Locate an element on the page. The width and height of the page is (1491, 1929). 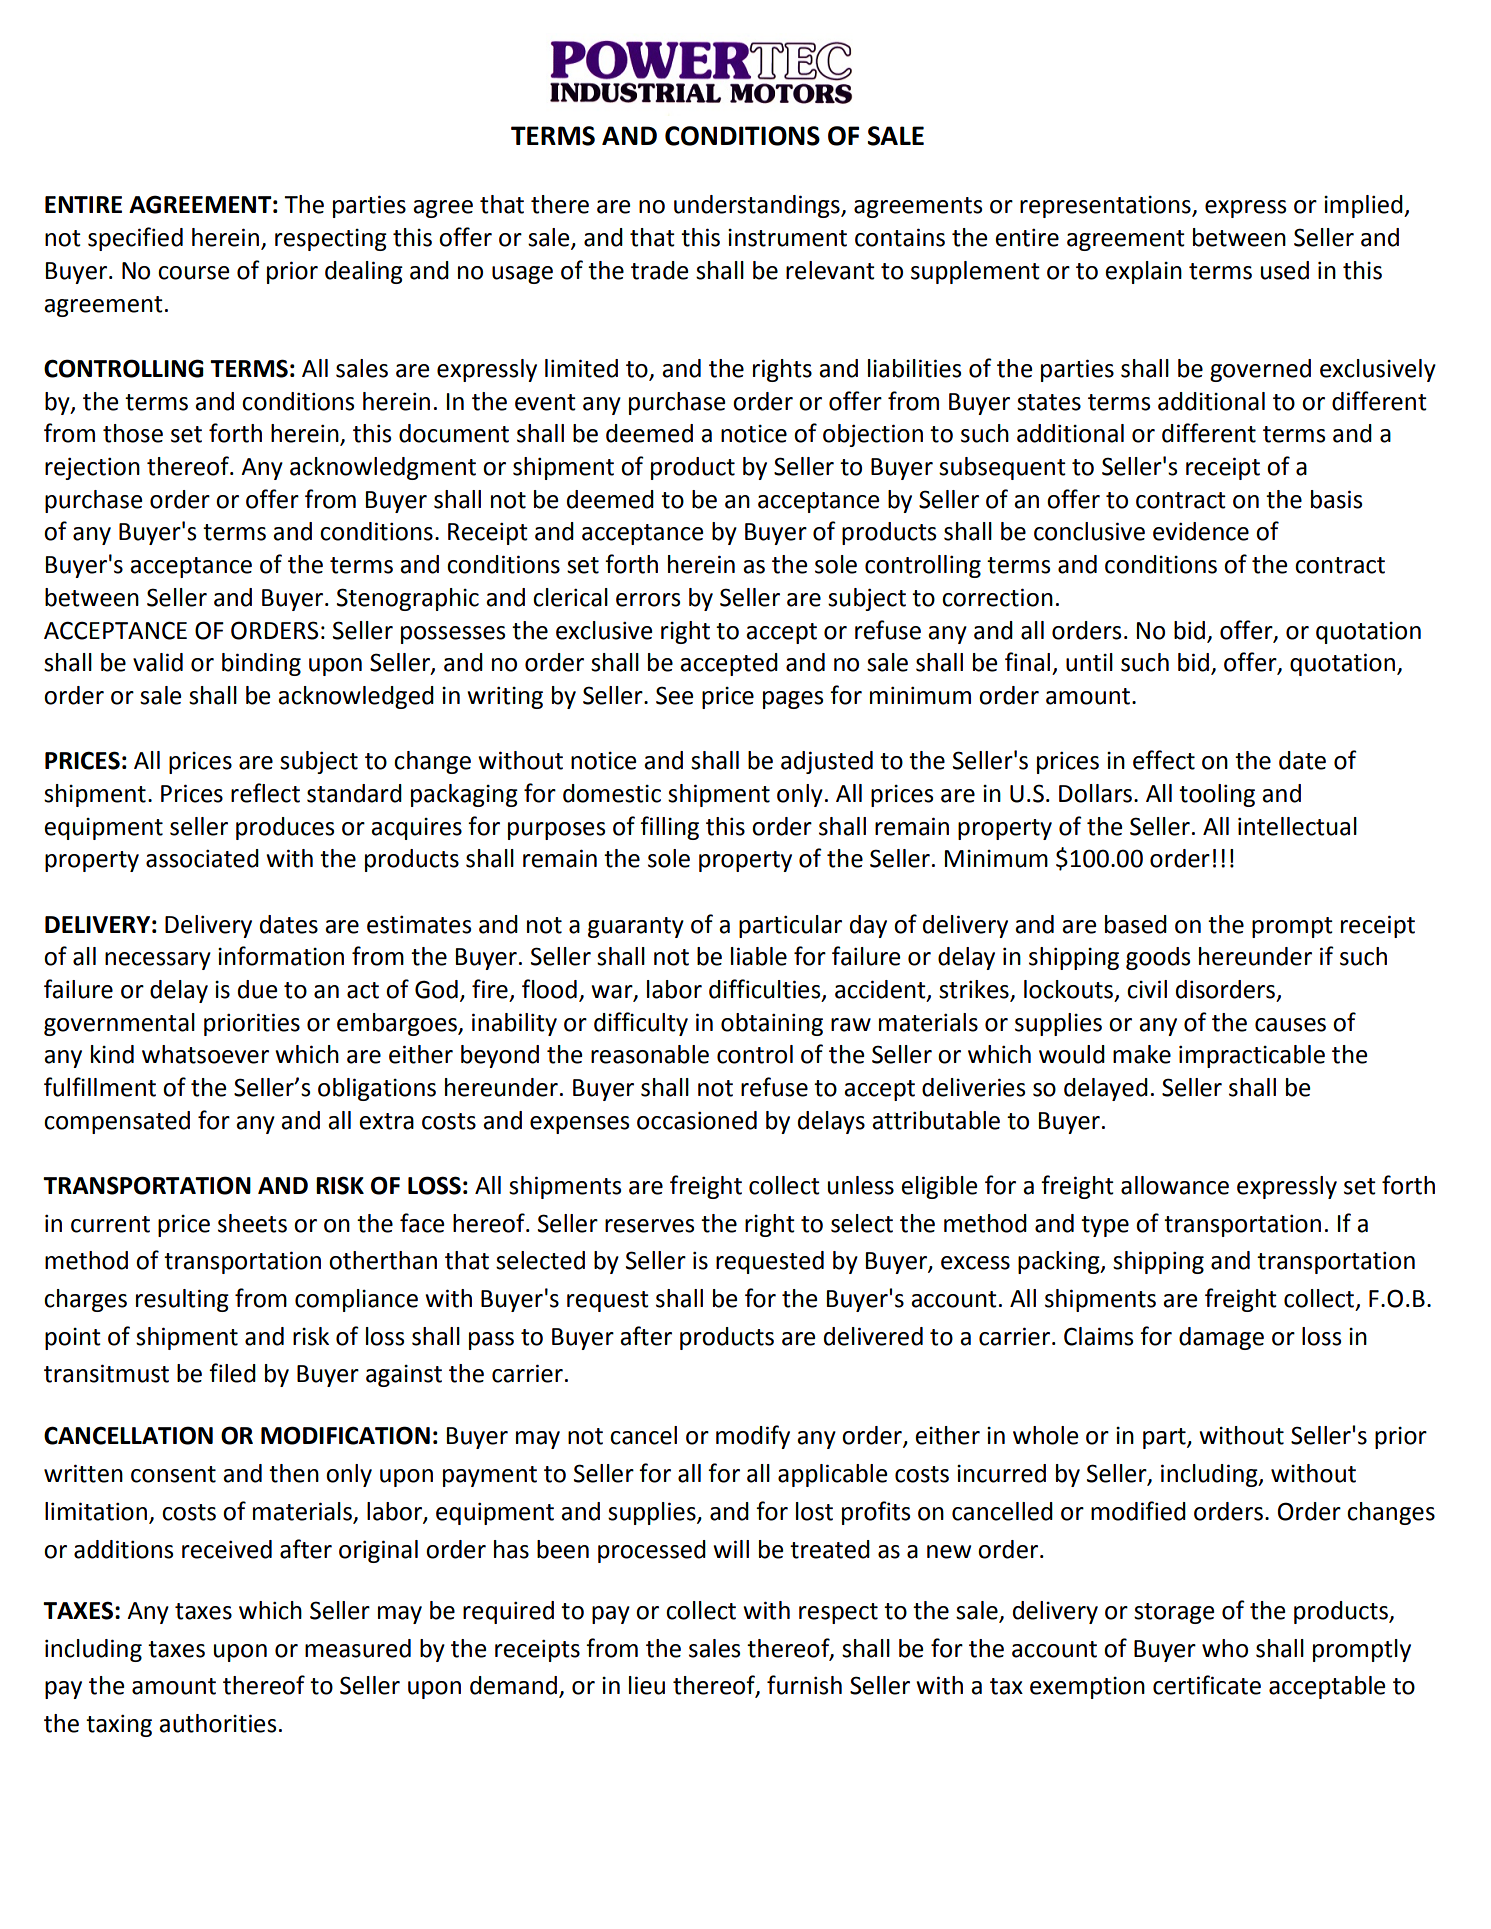
authorities is located at coordinates (217, 1723).
